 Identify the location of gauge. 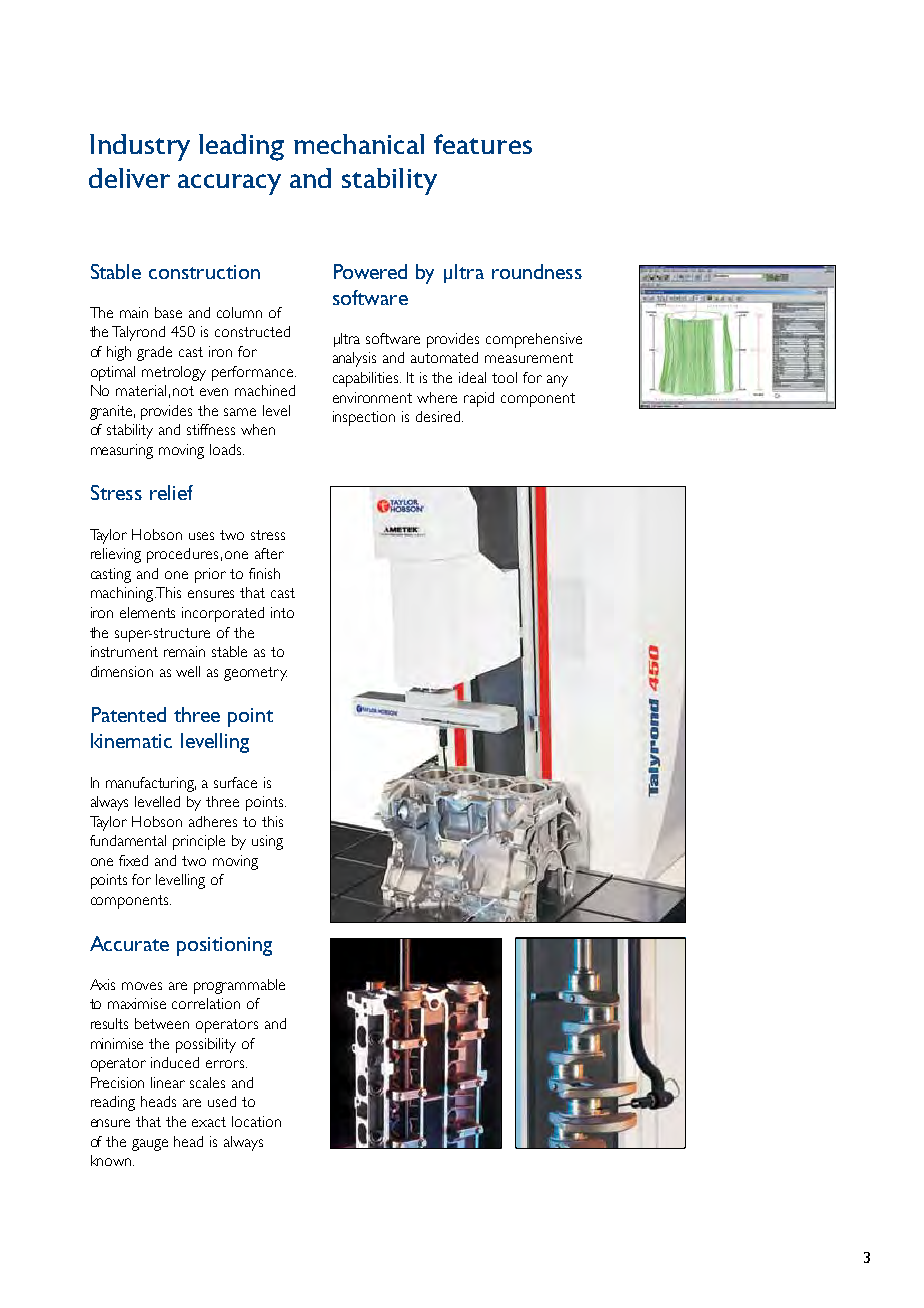
(150, 1145).
